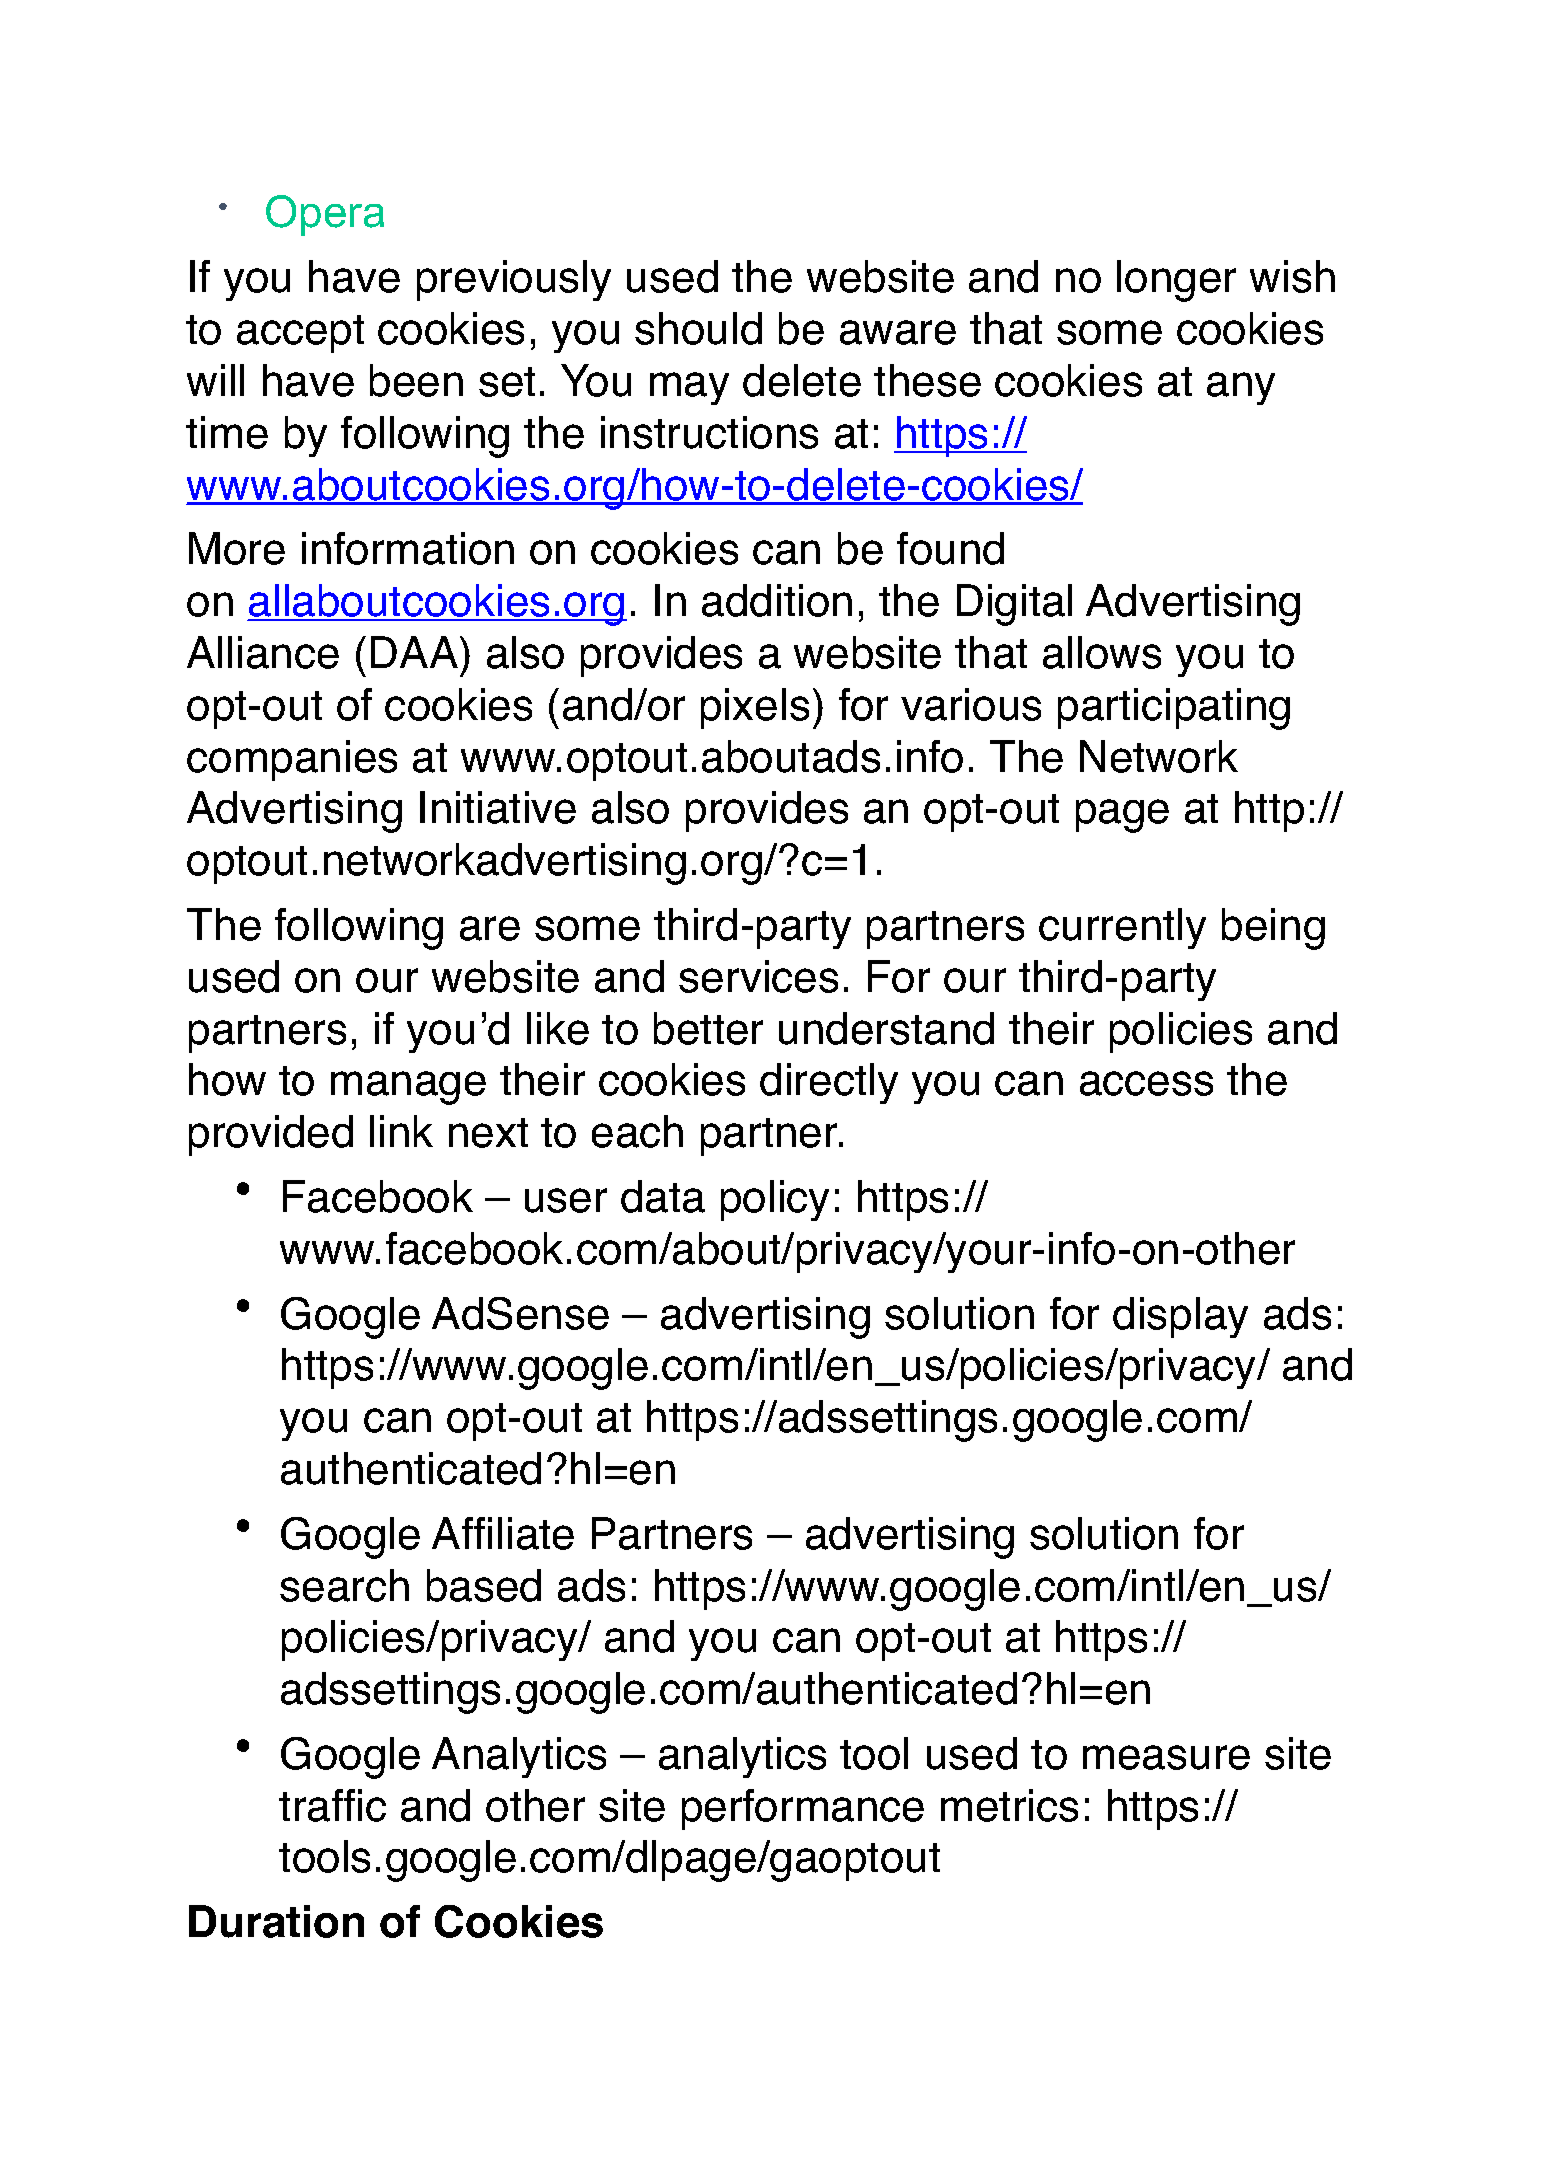  I want to click on currently, so click(1122, 928).
